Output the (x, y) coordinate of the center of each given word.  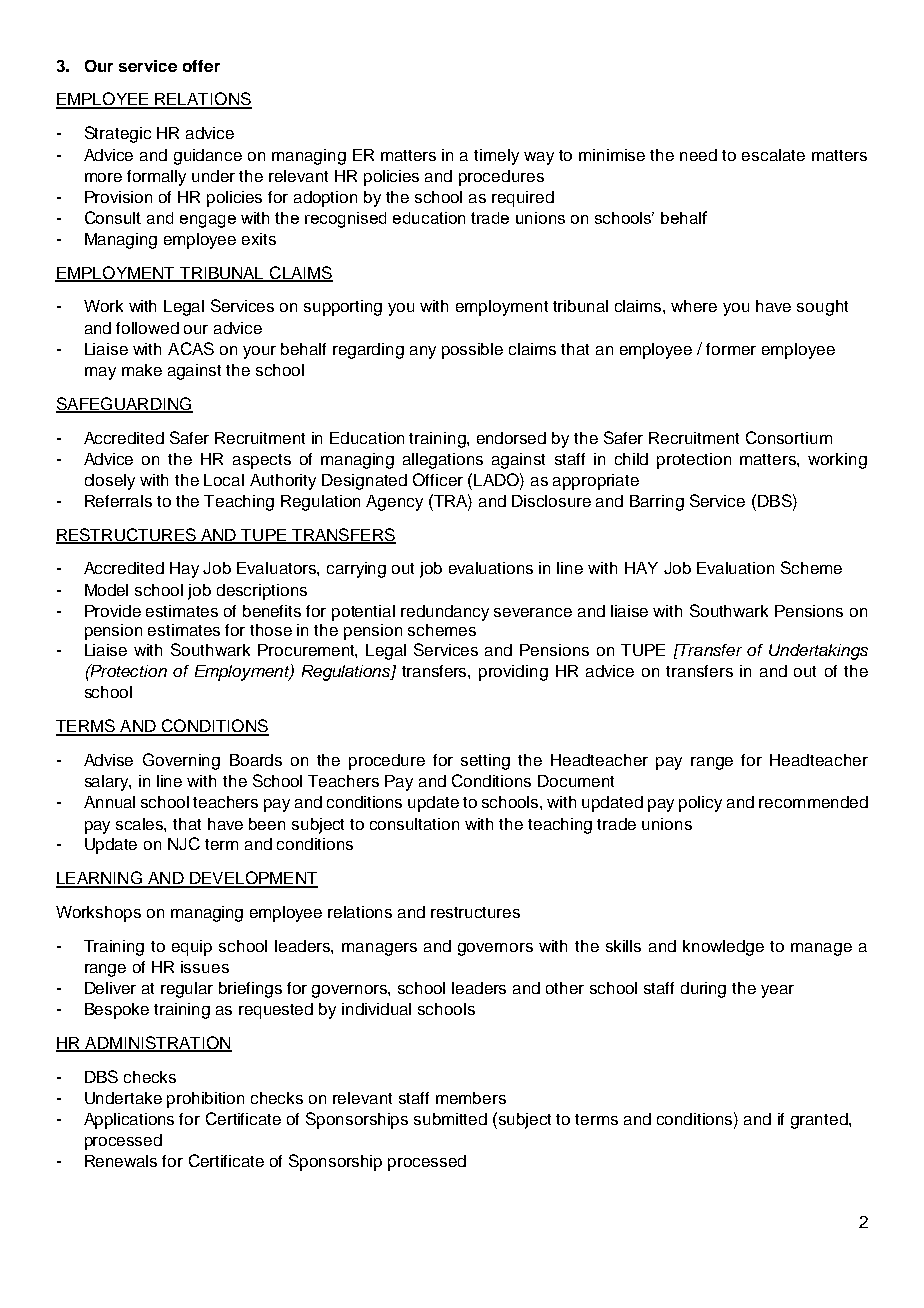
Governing (181, 761)
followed (147, 328)
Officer (438, 479)
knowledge (723, 948)
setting (485, 762)
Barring (657, 503)
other (565, 988)
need (698, 155)
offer (201, 66)
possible (472, 351)
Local (224, 480)
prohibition (205, 1100)
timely (496, 157)
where (694, 306)
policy (700, 804)
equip (192, 948)
